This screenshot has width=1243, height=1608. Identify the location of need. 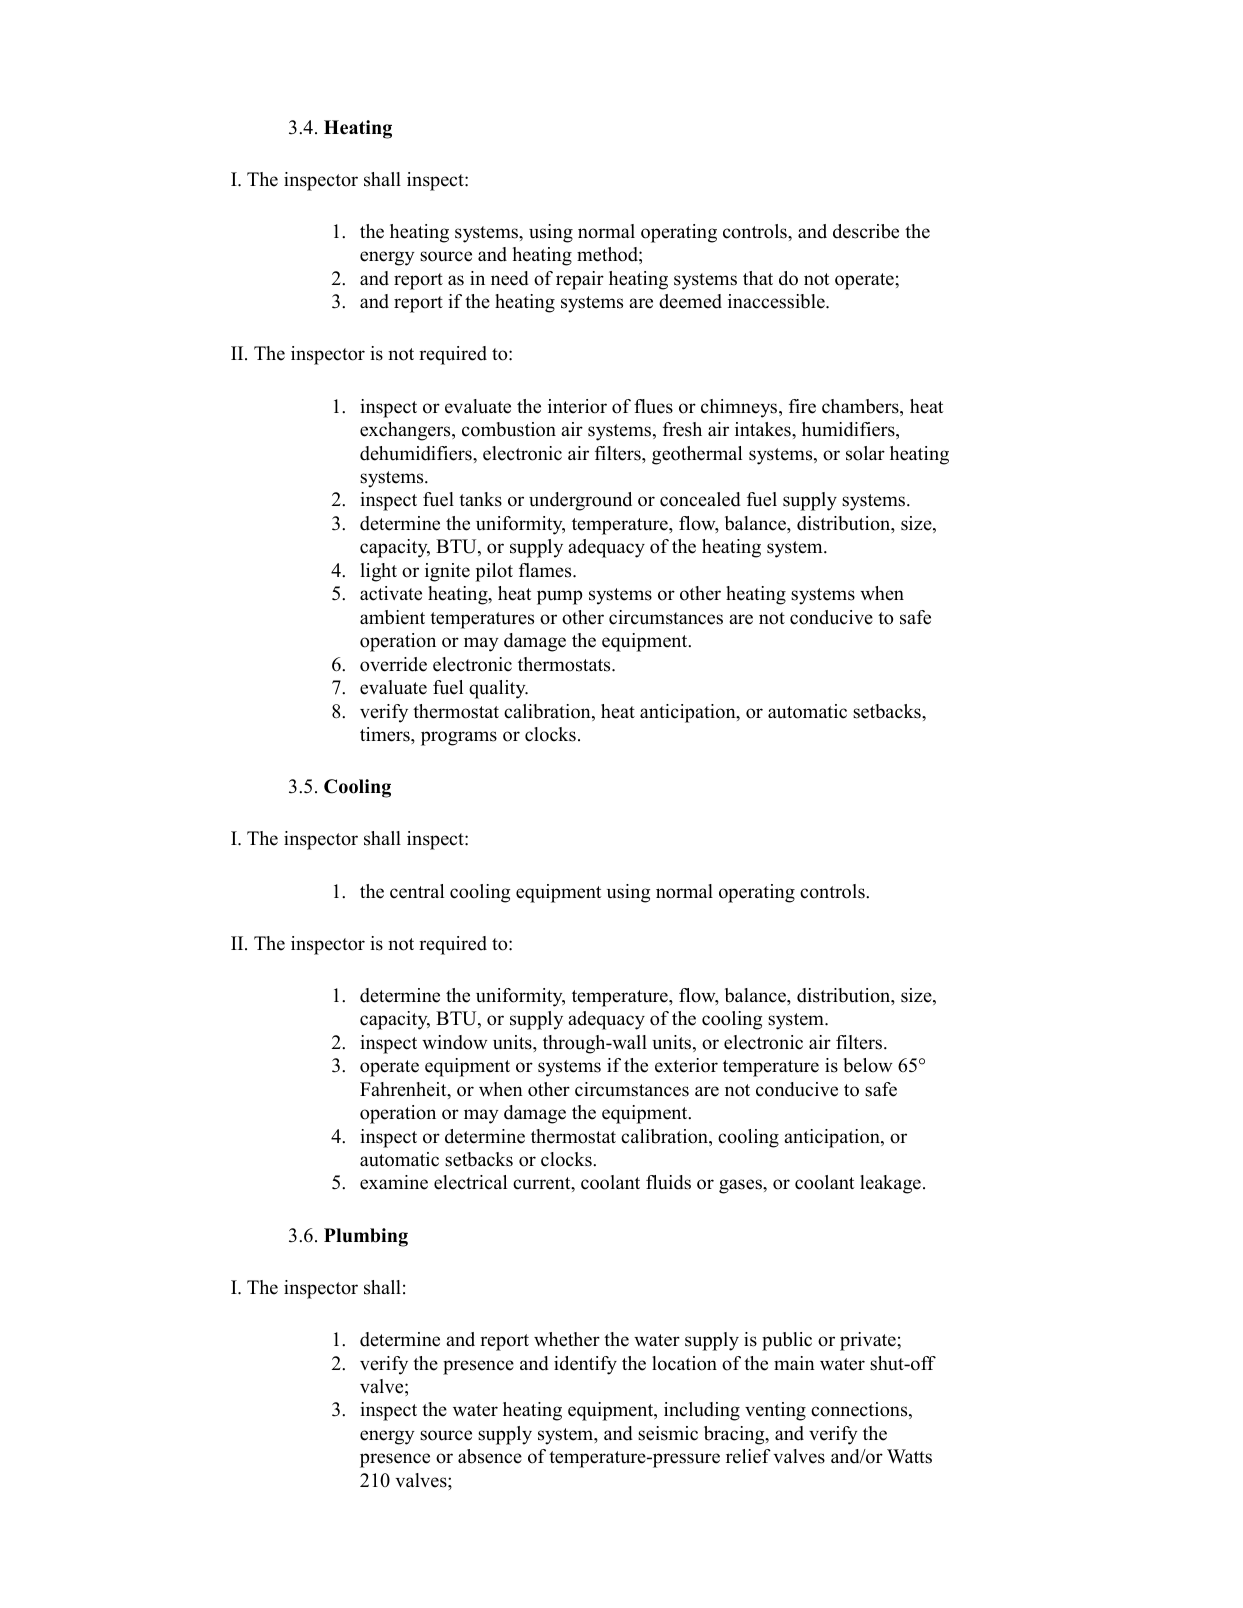
(510, 278).
